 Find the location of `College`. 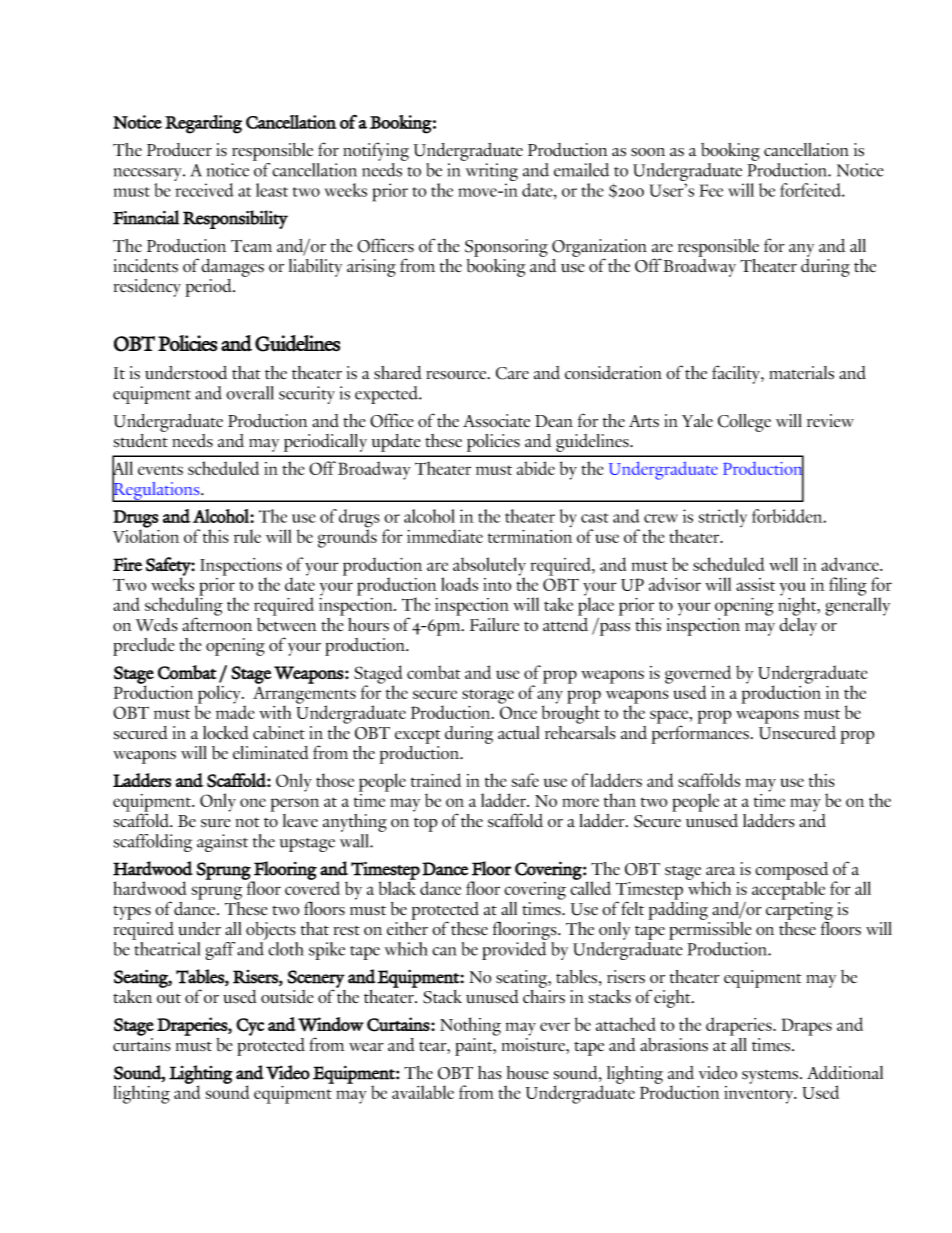

College is located at coordinates (744, 423).
